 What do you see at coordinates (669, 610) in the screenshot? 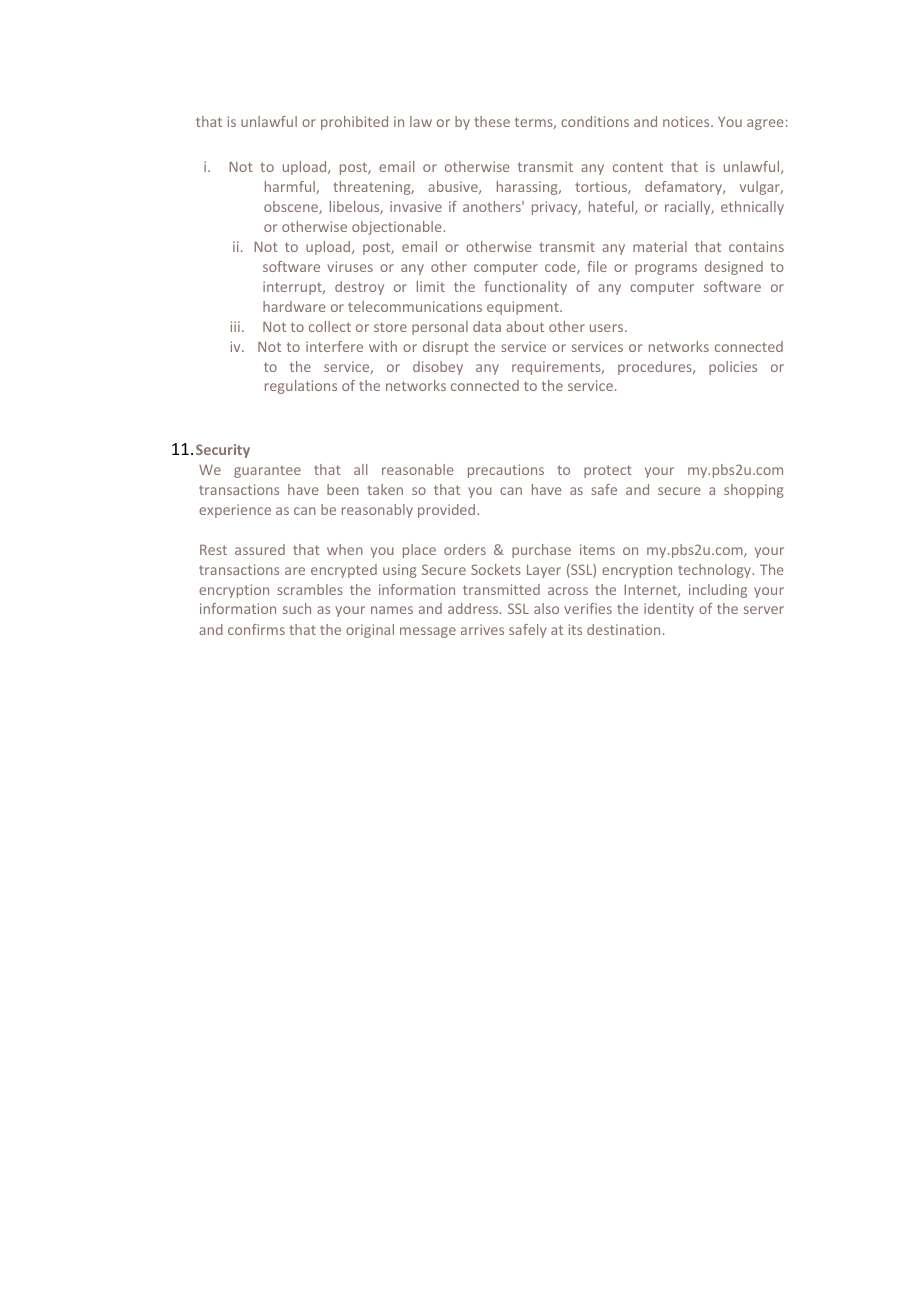
I see `identity` at bounding box center [669, 610].
